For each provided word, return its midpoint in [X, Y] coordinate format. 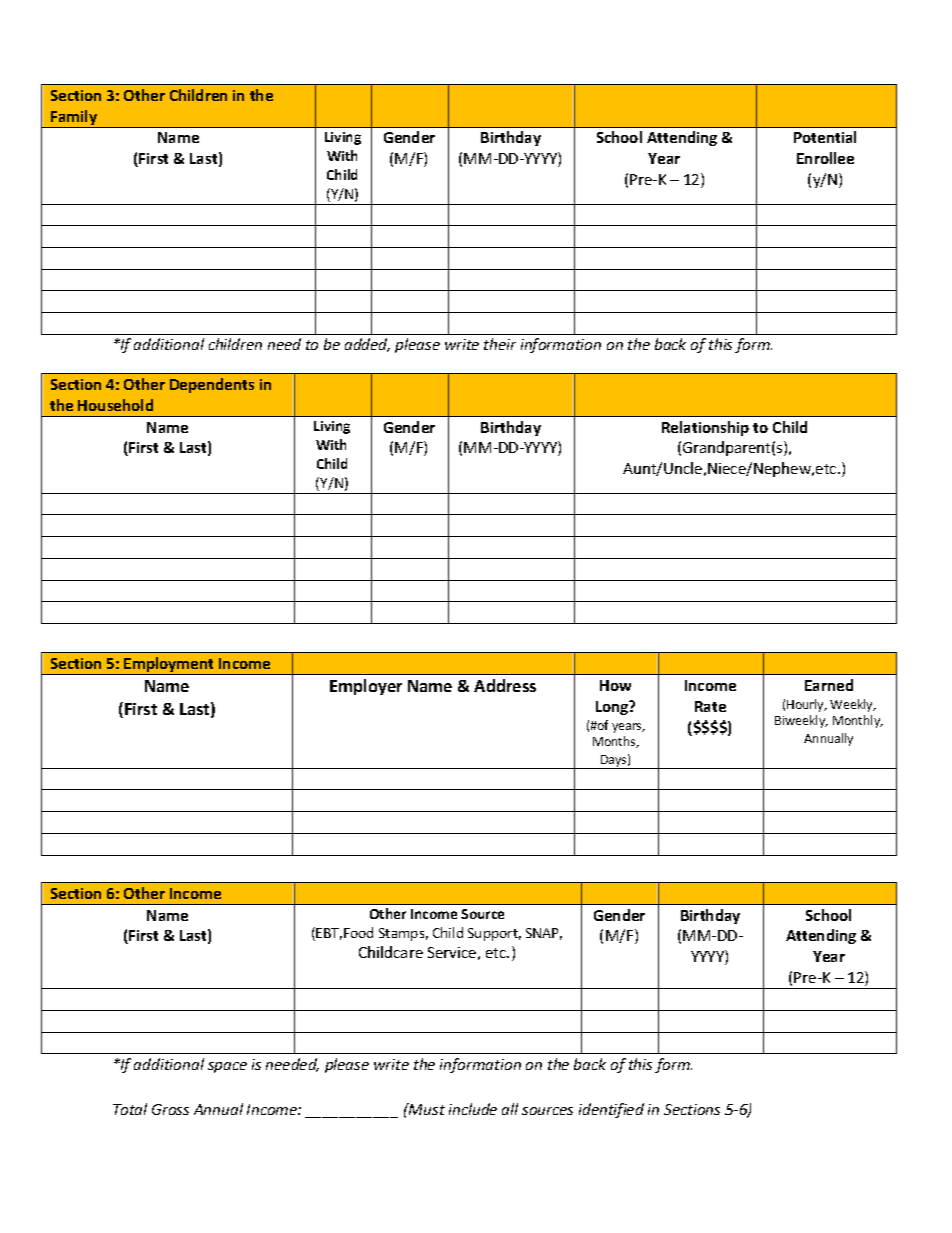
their [500, 344]
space [227, 1067]
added [367, 345]
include [473, 1109]
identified [611, 1110]
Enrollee [825, 158]
